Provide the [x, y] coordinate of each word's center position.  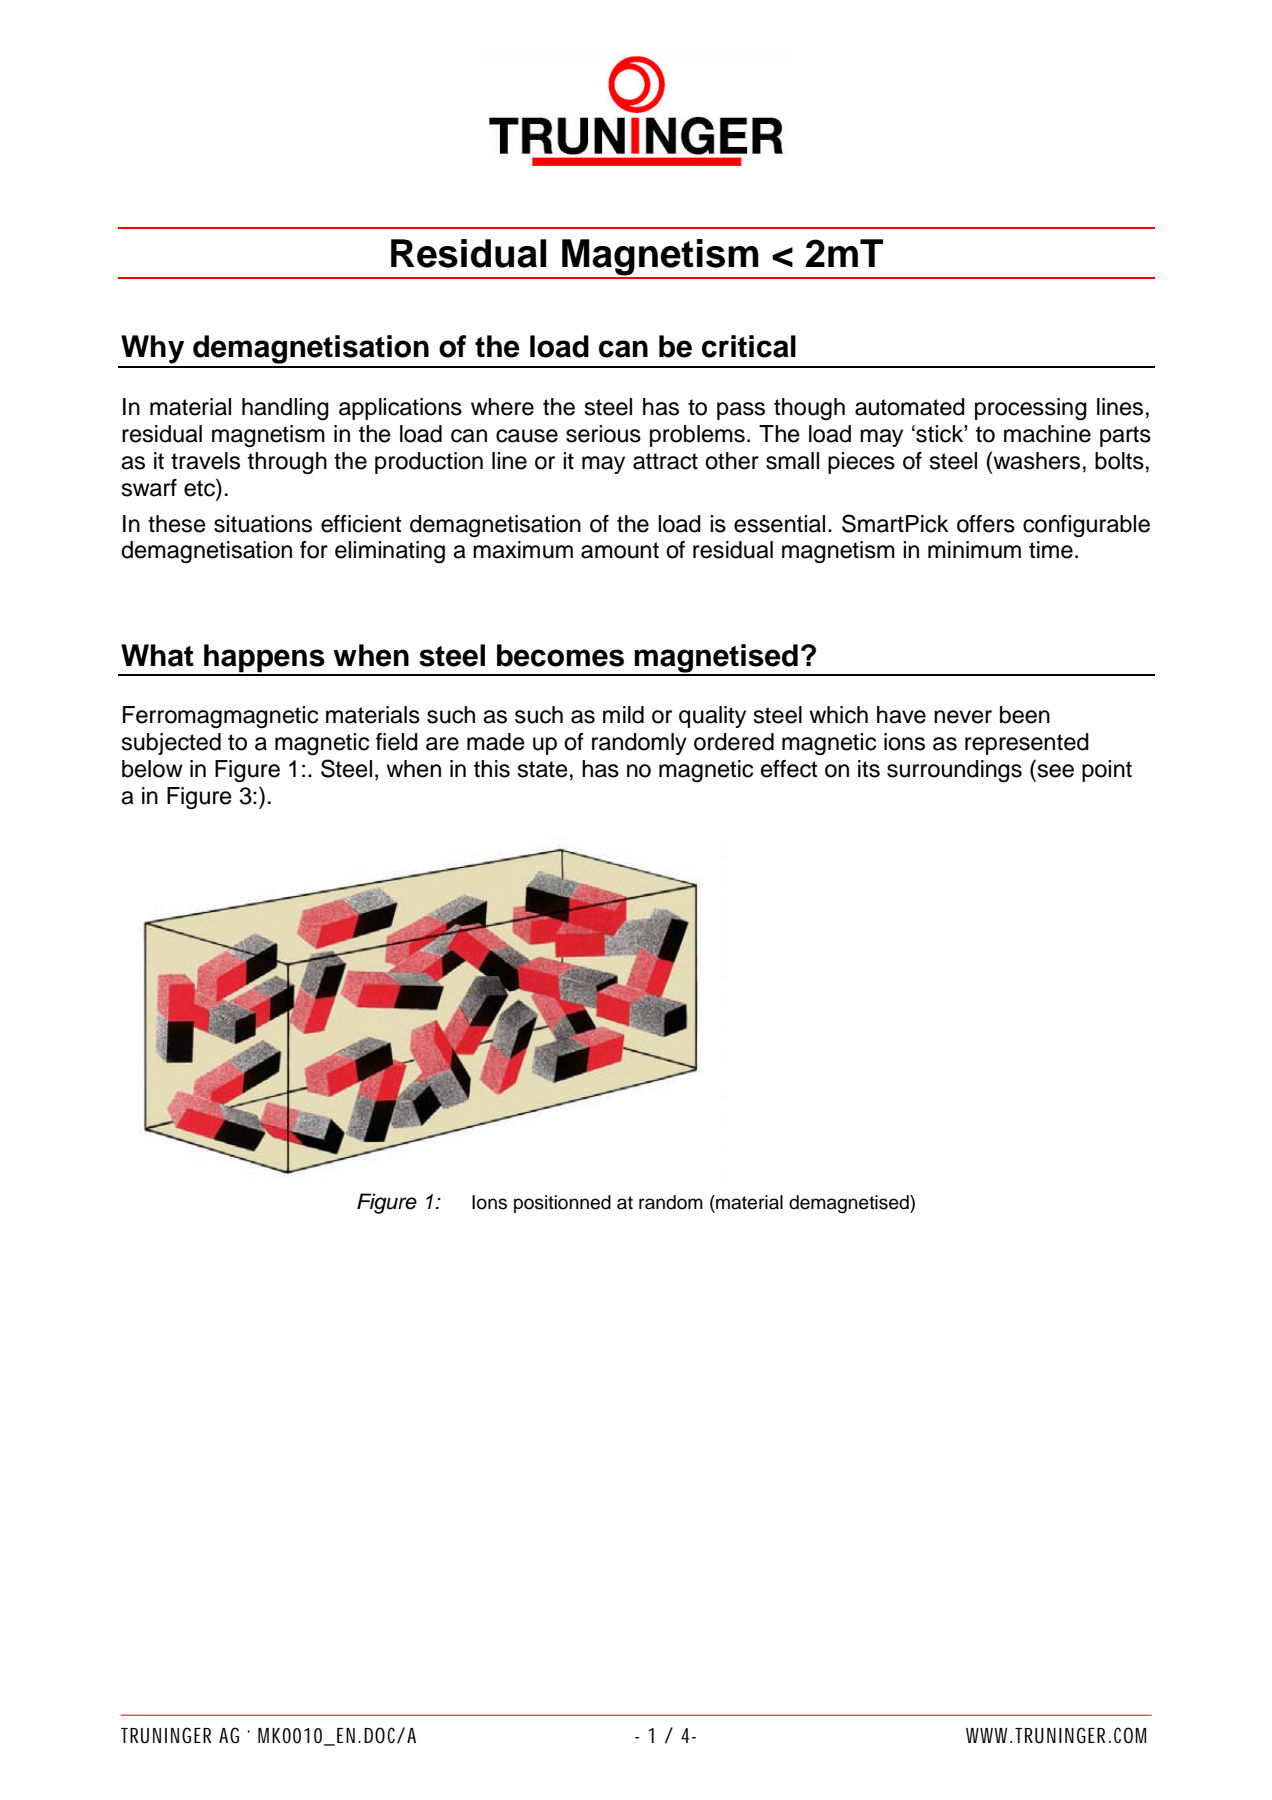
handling [285, 409]
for [314, 550]
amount [620, 550]
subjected [171, 744]
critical [749, 346]
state [542, 769]
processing [1031, 409]
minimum [974, 550]
